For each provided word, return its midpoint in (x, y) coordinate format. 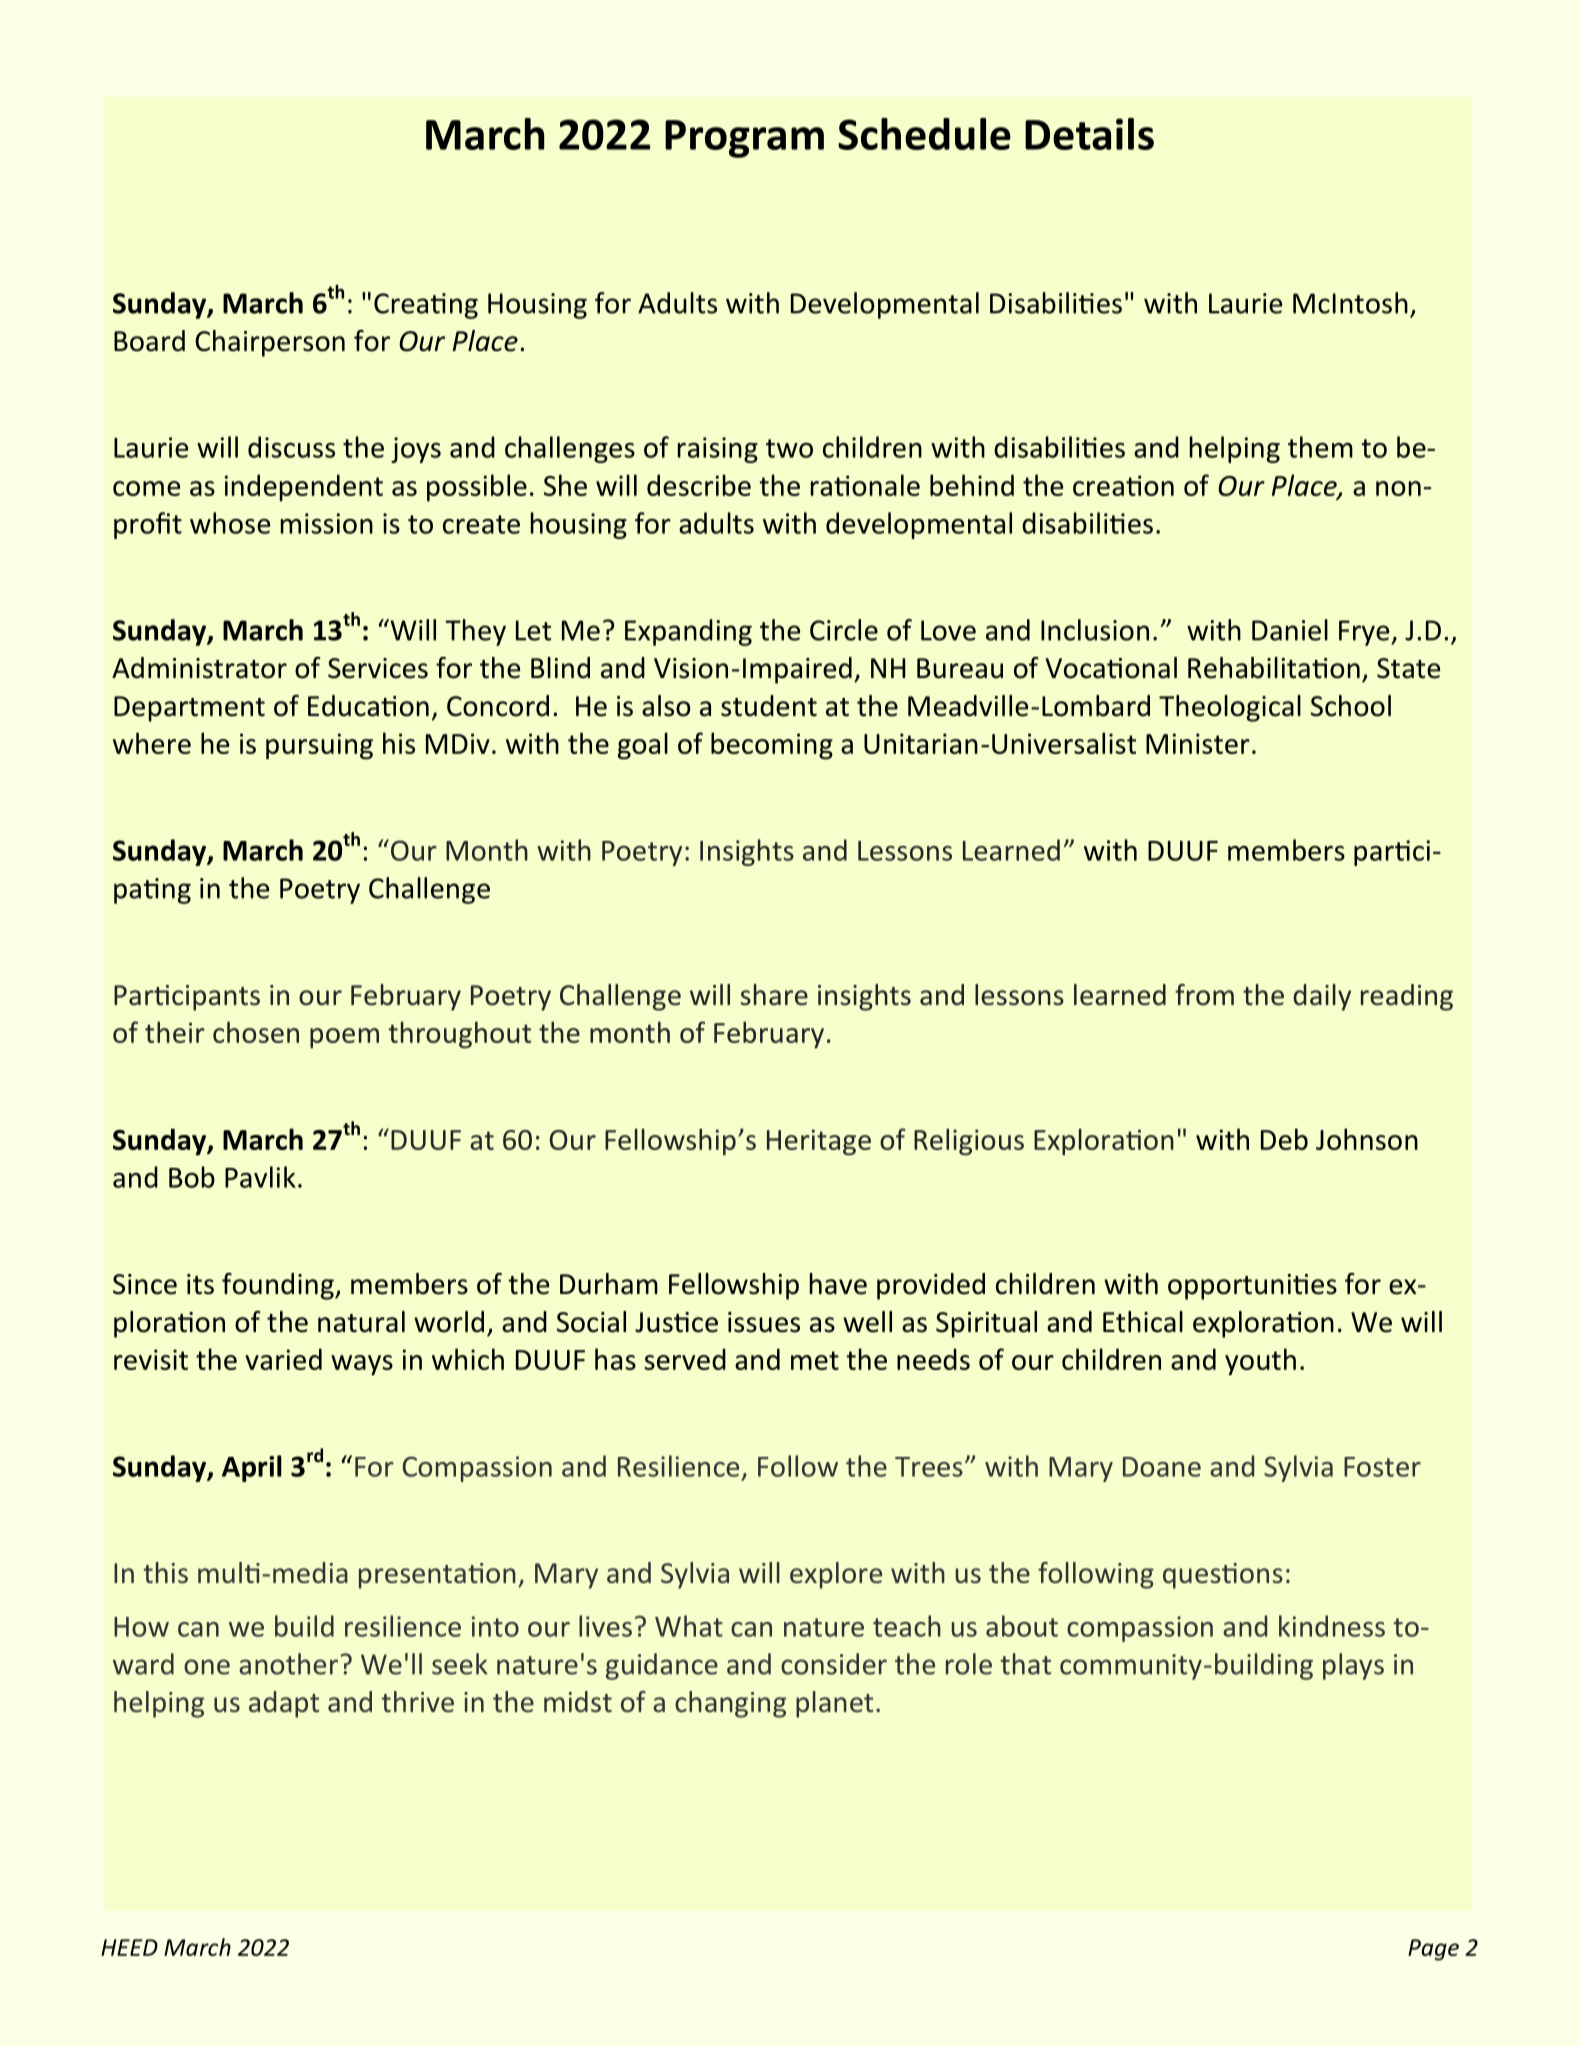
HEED (129, 1947)
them (1320, 447)
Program (744, 139)
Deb (1284, 1139)
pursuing (319, 746)
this (166, 1573)
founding (279, 1286)
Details (1089, 134)
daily (1322, 997)
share (774, 995)
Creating (426, 306)
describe (699, 485)
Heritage (819, 1142)
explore (836, 1575)
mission (327, 523)
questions (1223, 1576)
